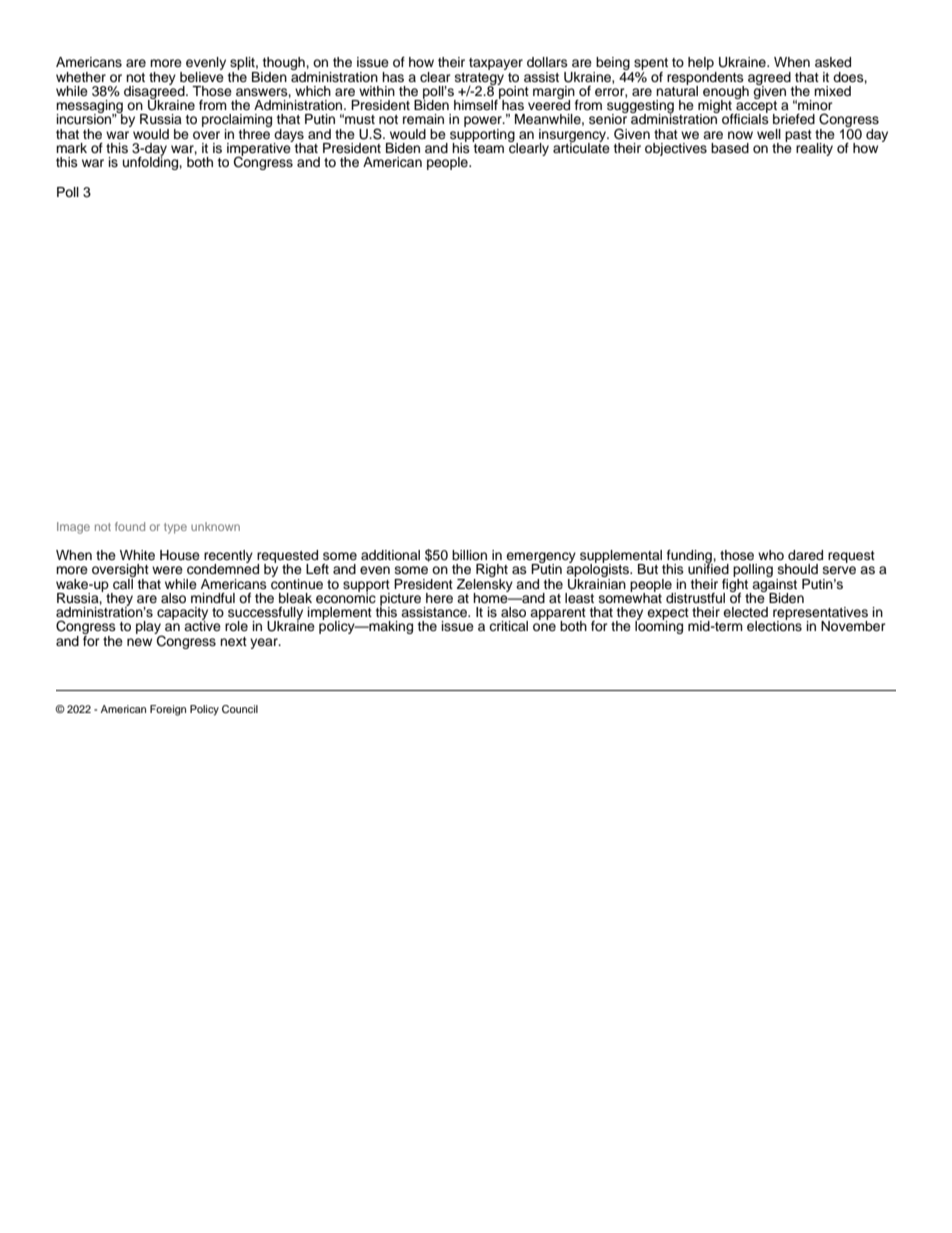 This document has height=1233, width=952. Describe the element at coordinates (469, 555) in the document. I see `billion` at that location.
